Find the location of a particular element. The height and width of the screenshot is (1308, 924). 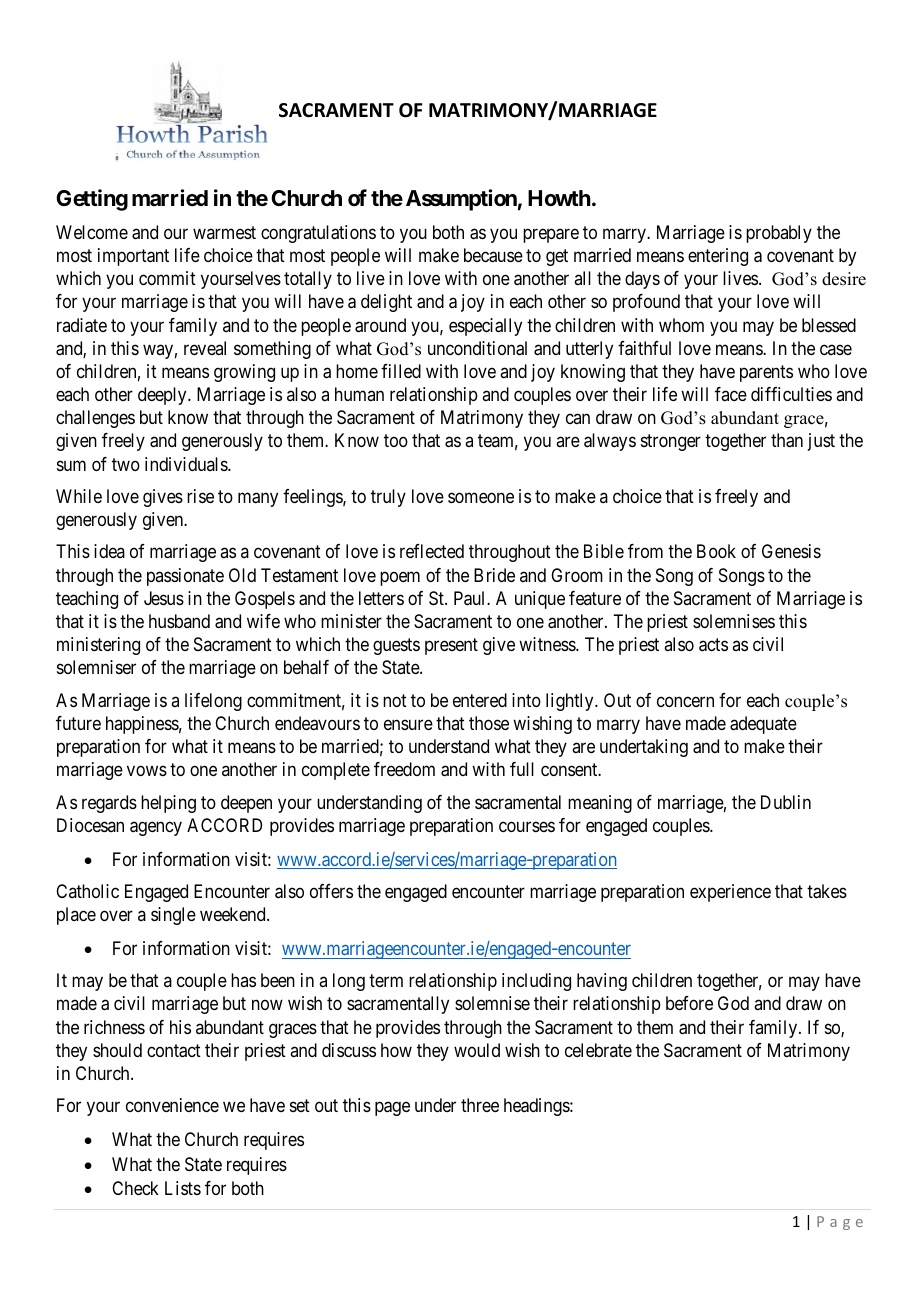

someone is located at coordinates (481, 497).
